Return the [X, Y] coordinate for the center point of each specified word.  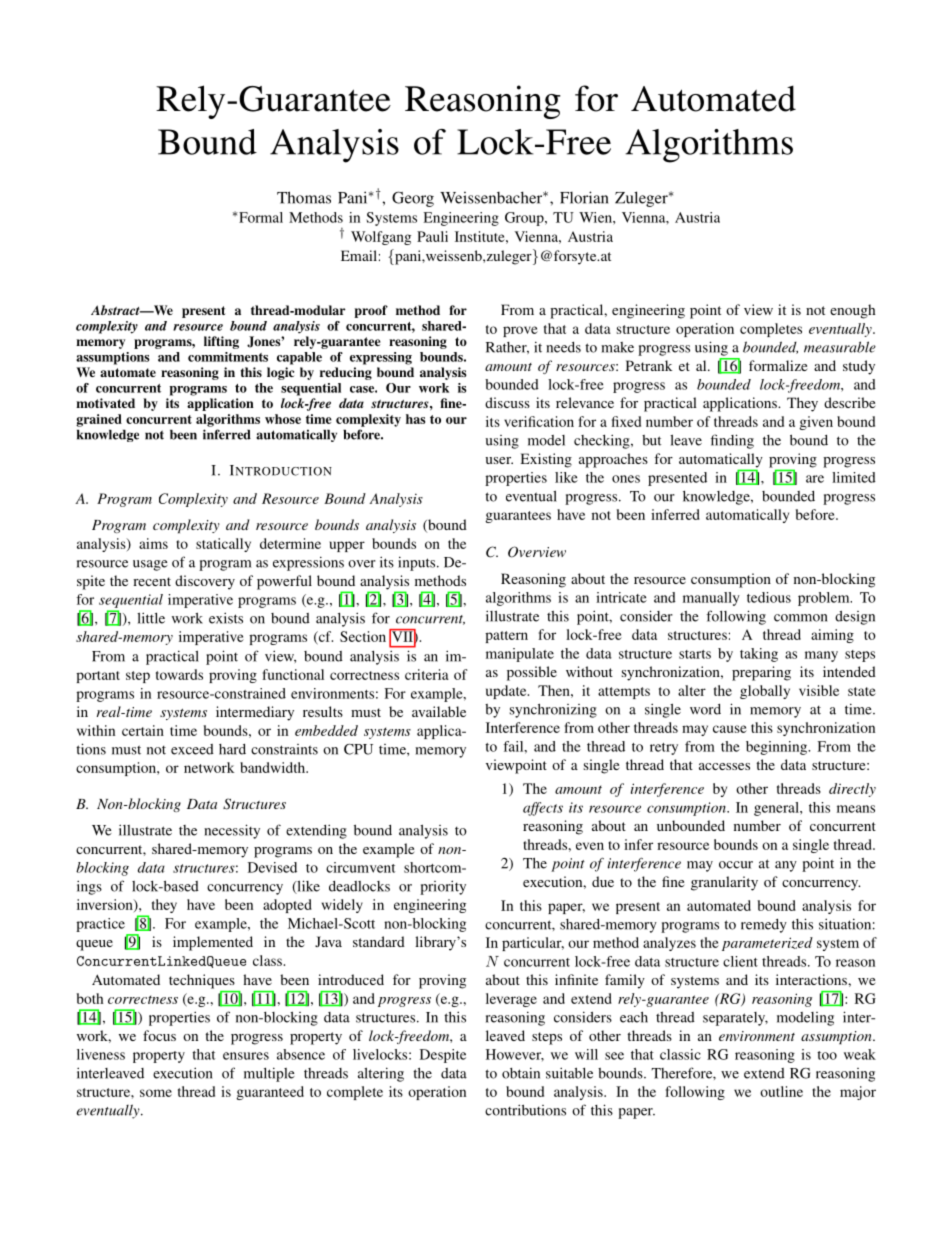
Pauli [432, 236]
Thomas [304, 197]
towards [179, 674]
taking [759, 655]
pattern [506, 637]
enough [853, 311]
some [156, 1093]
